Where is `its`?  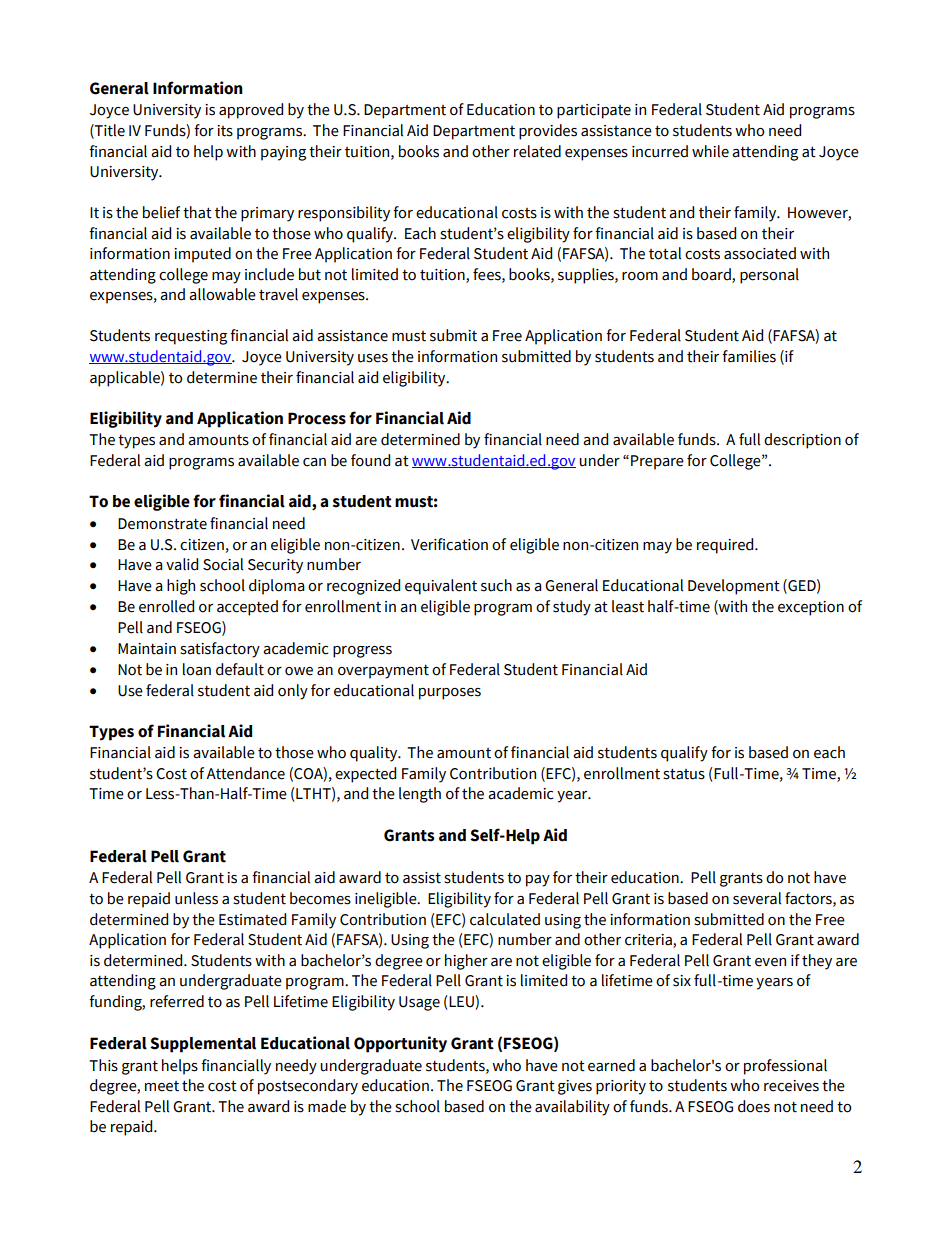 its is located at coordinates (225, 131).
